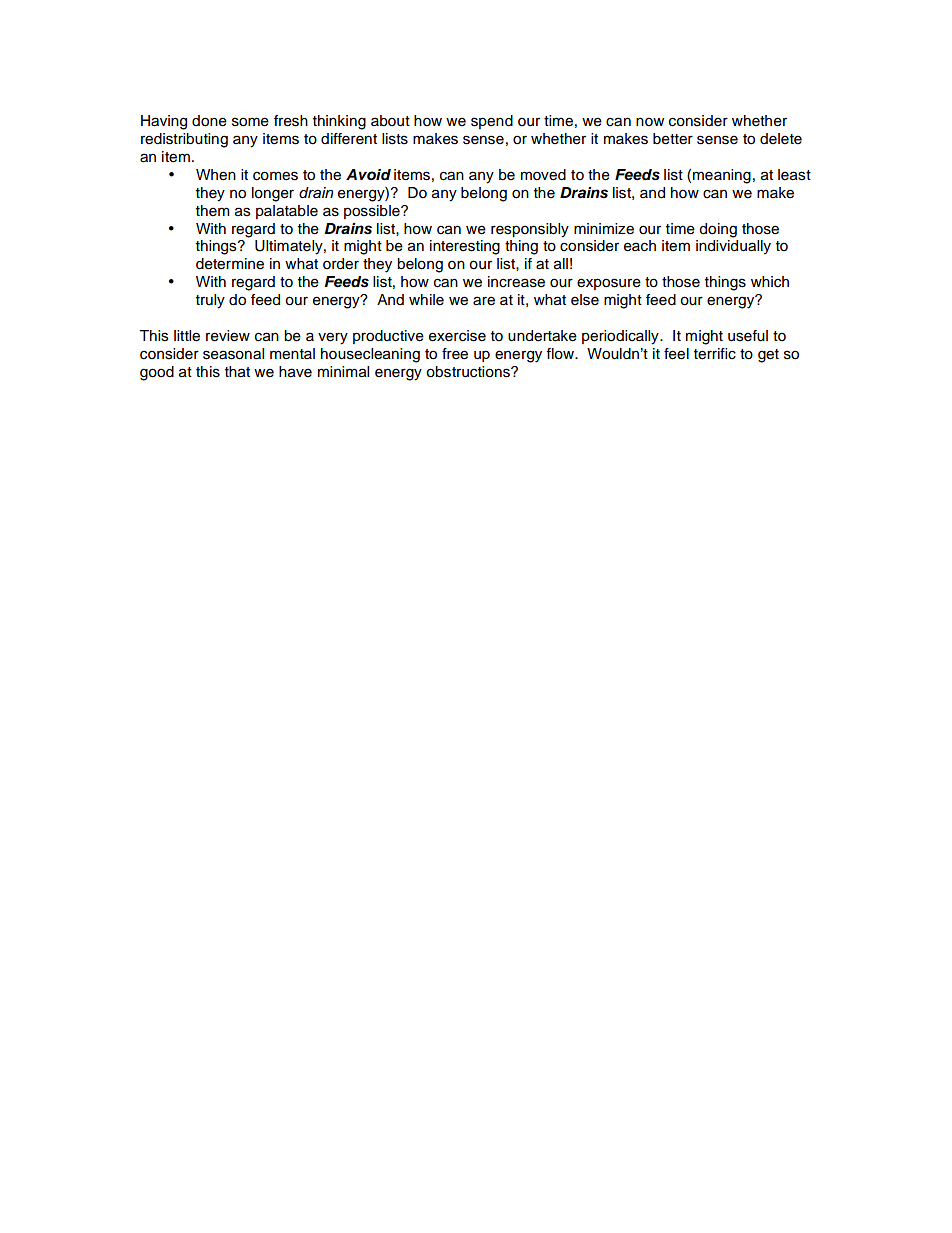 Image resolution: width=952 pixels, height=1233 pixels. I want to click on spend, so click(492, 122).
